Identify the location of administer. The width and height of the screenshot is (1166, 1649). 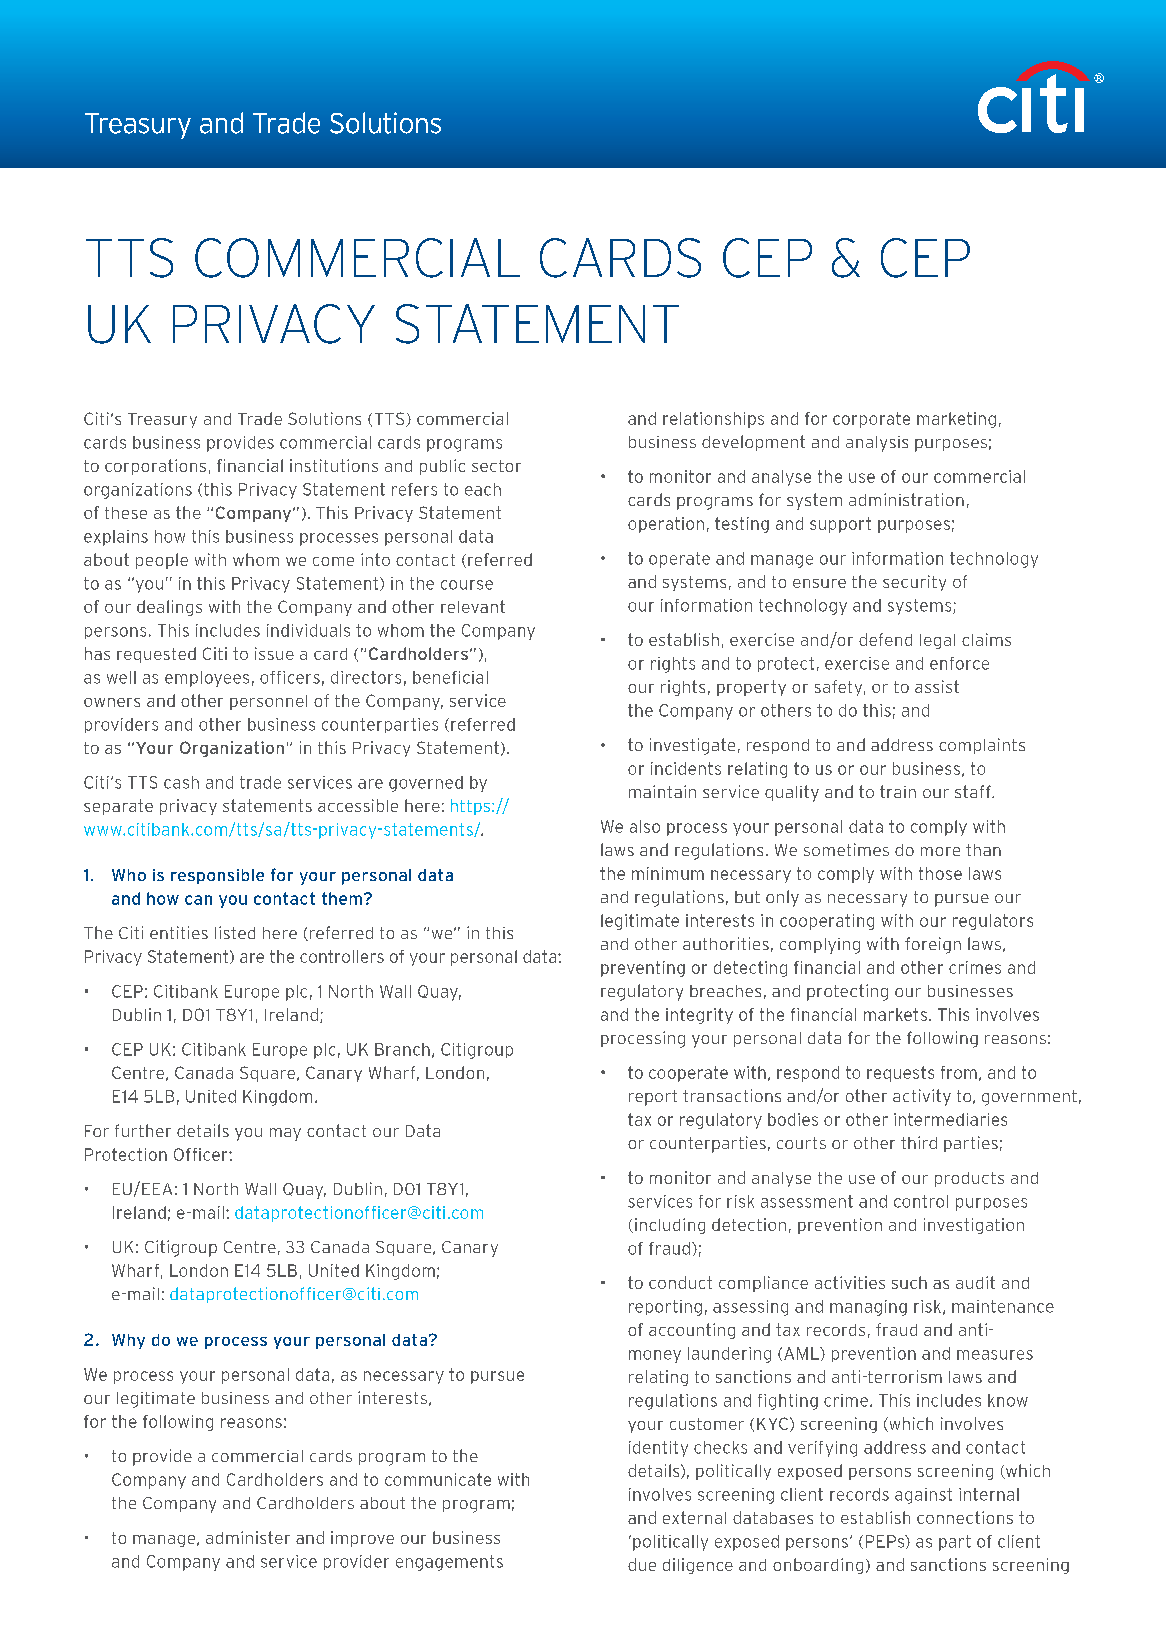
(248, 1537).
